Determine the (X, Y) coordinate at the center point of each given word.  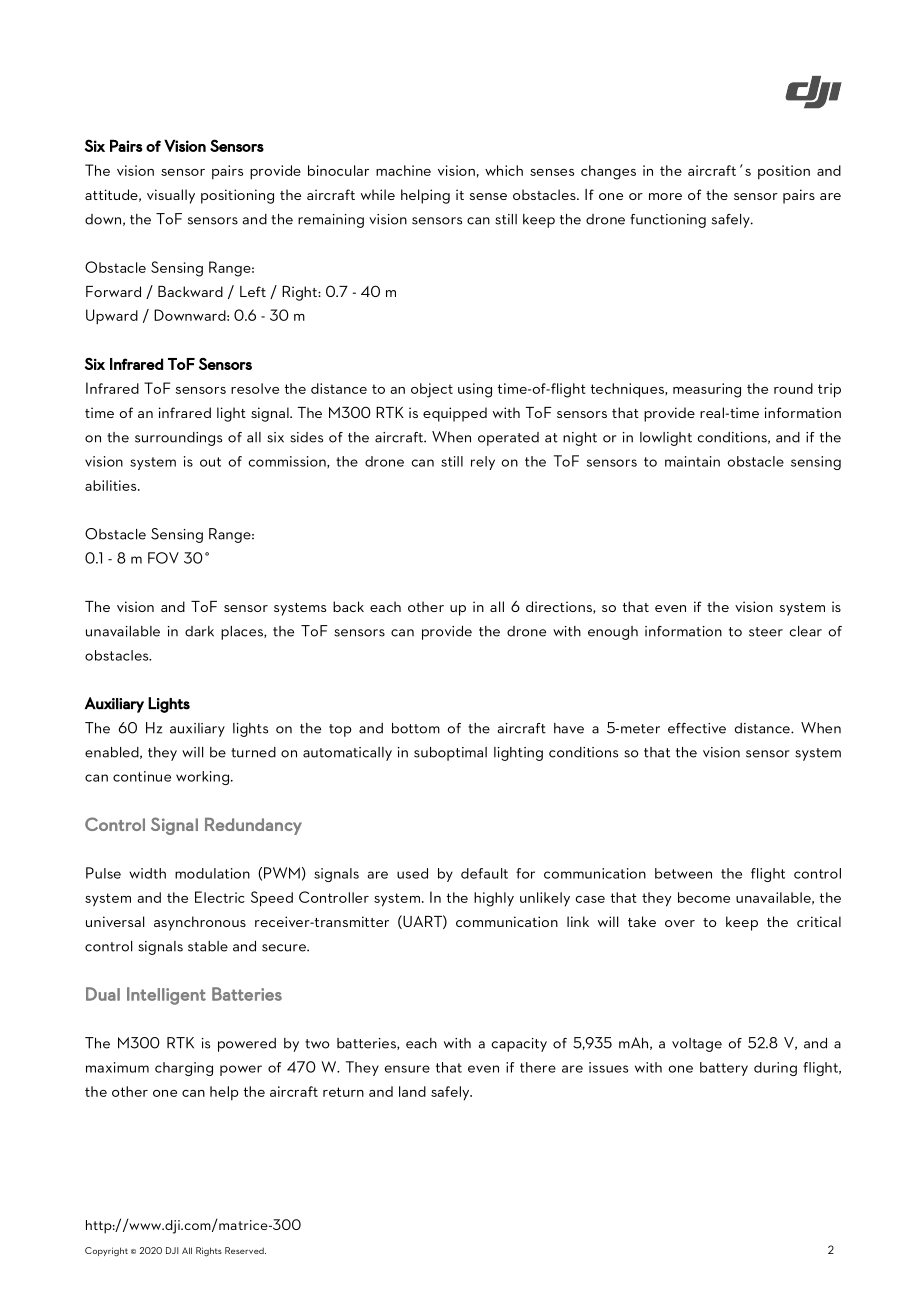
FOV (163, 558)
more (665, 196)
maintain (692, 461)
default (484, 873)
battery (724, 1069)
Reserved (245, 1250)
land (412, 1091)
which (504, 170)
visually (171, 196)
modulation (212, 873)
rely (483, 463)
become (704, 897)
